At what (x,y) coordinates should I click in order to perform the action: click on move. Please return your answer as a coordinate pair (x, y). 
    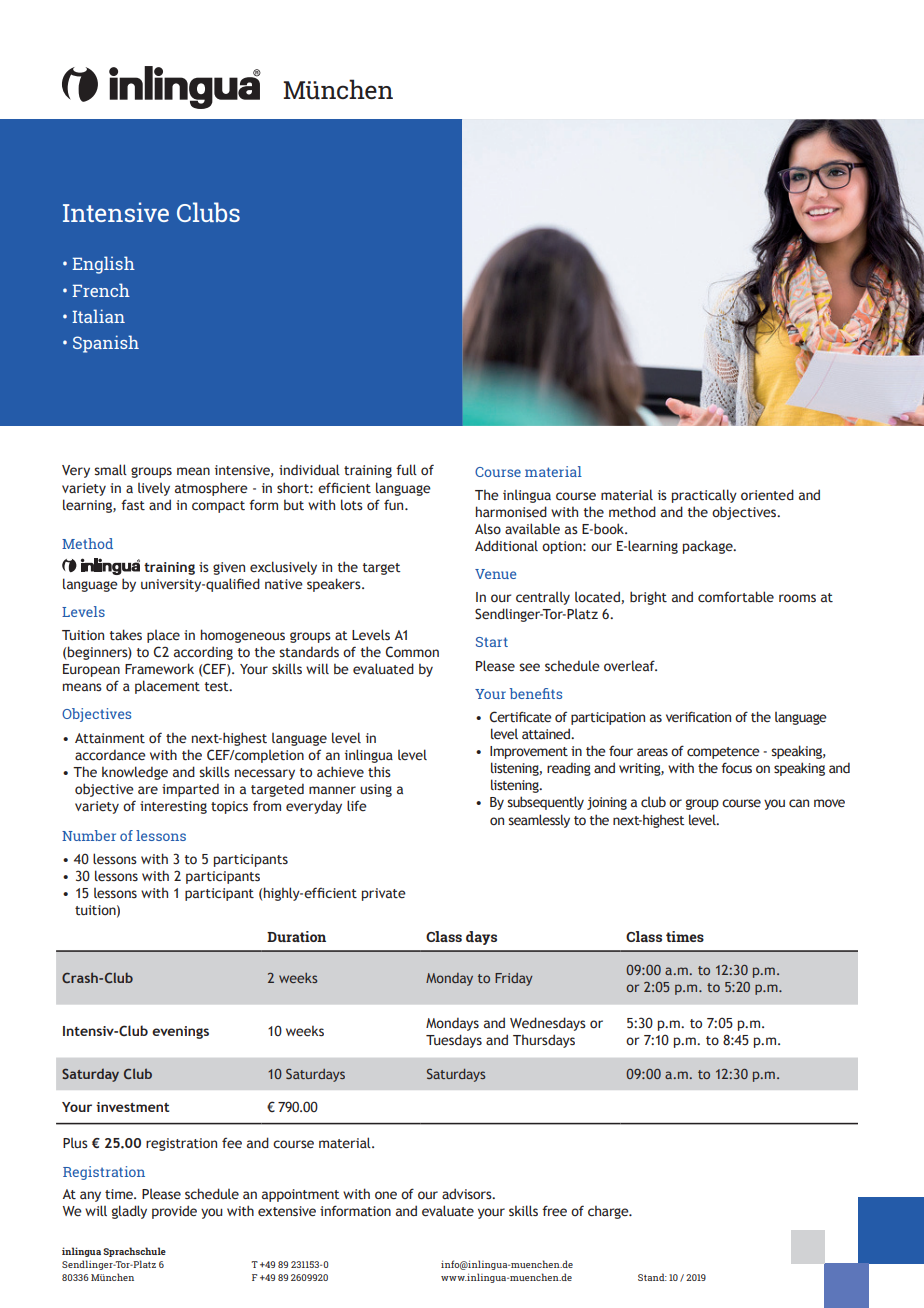
    Looking at the image, I should click on (829, 803).
